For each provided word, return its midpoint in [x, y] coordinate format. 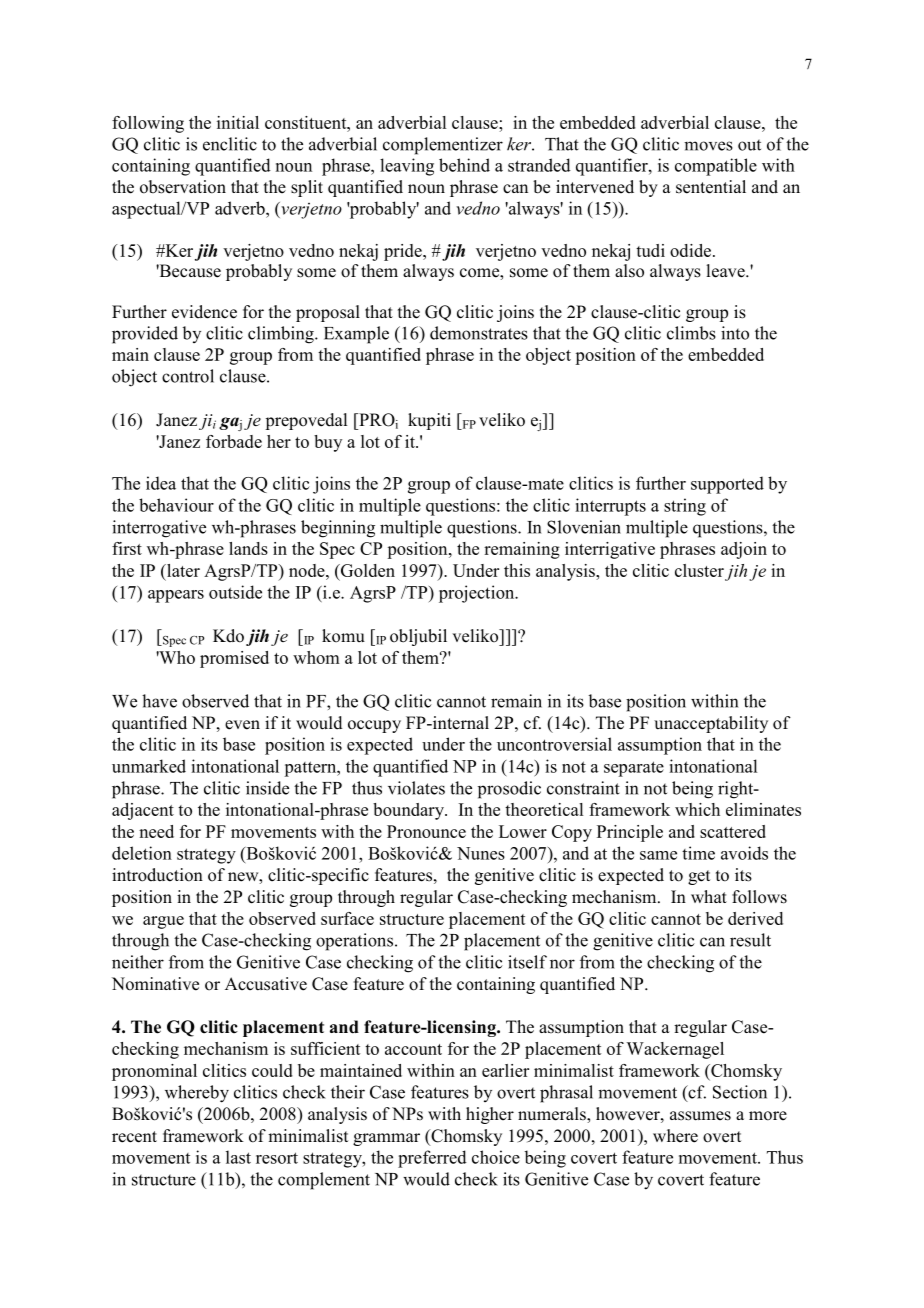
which [697, 809]
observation [183, 187]
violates [416, 788]
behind [464, 165]
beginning [338, 529]
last [238, 1157]
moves [708, 146]
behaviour [176, 505]
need [156, 831]
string [685, 507]
